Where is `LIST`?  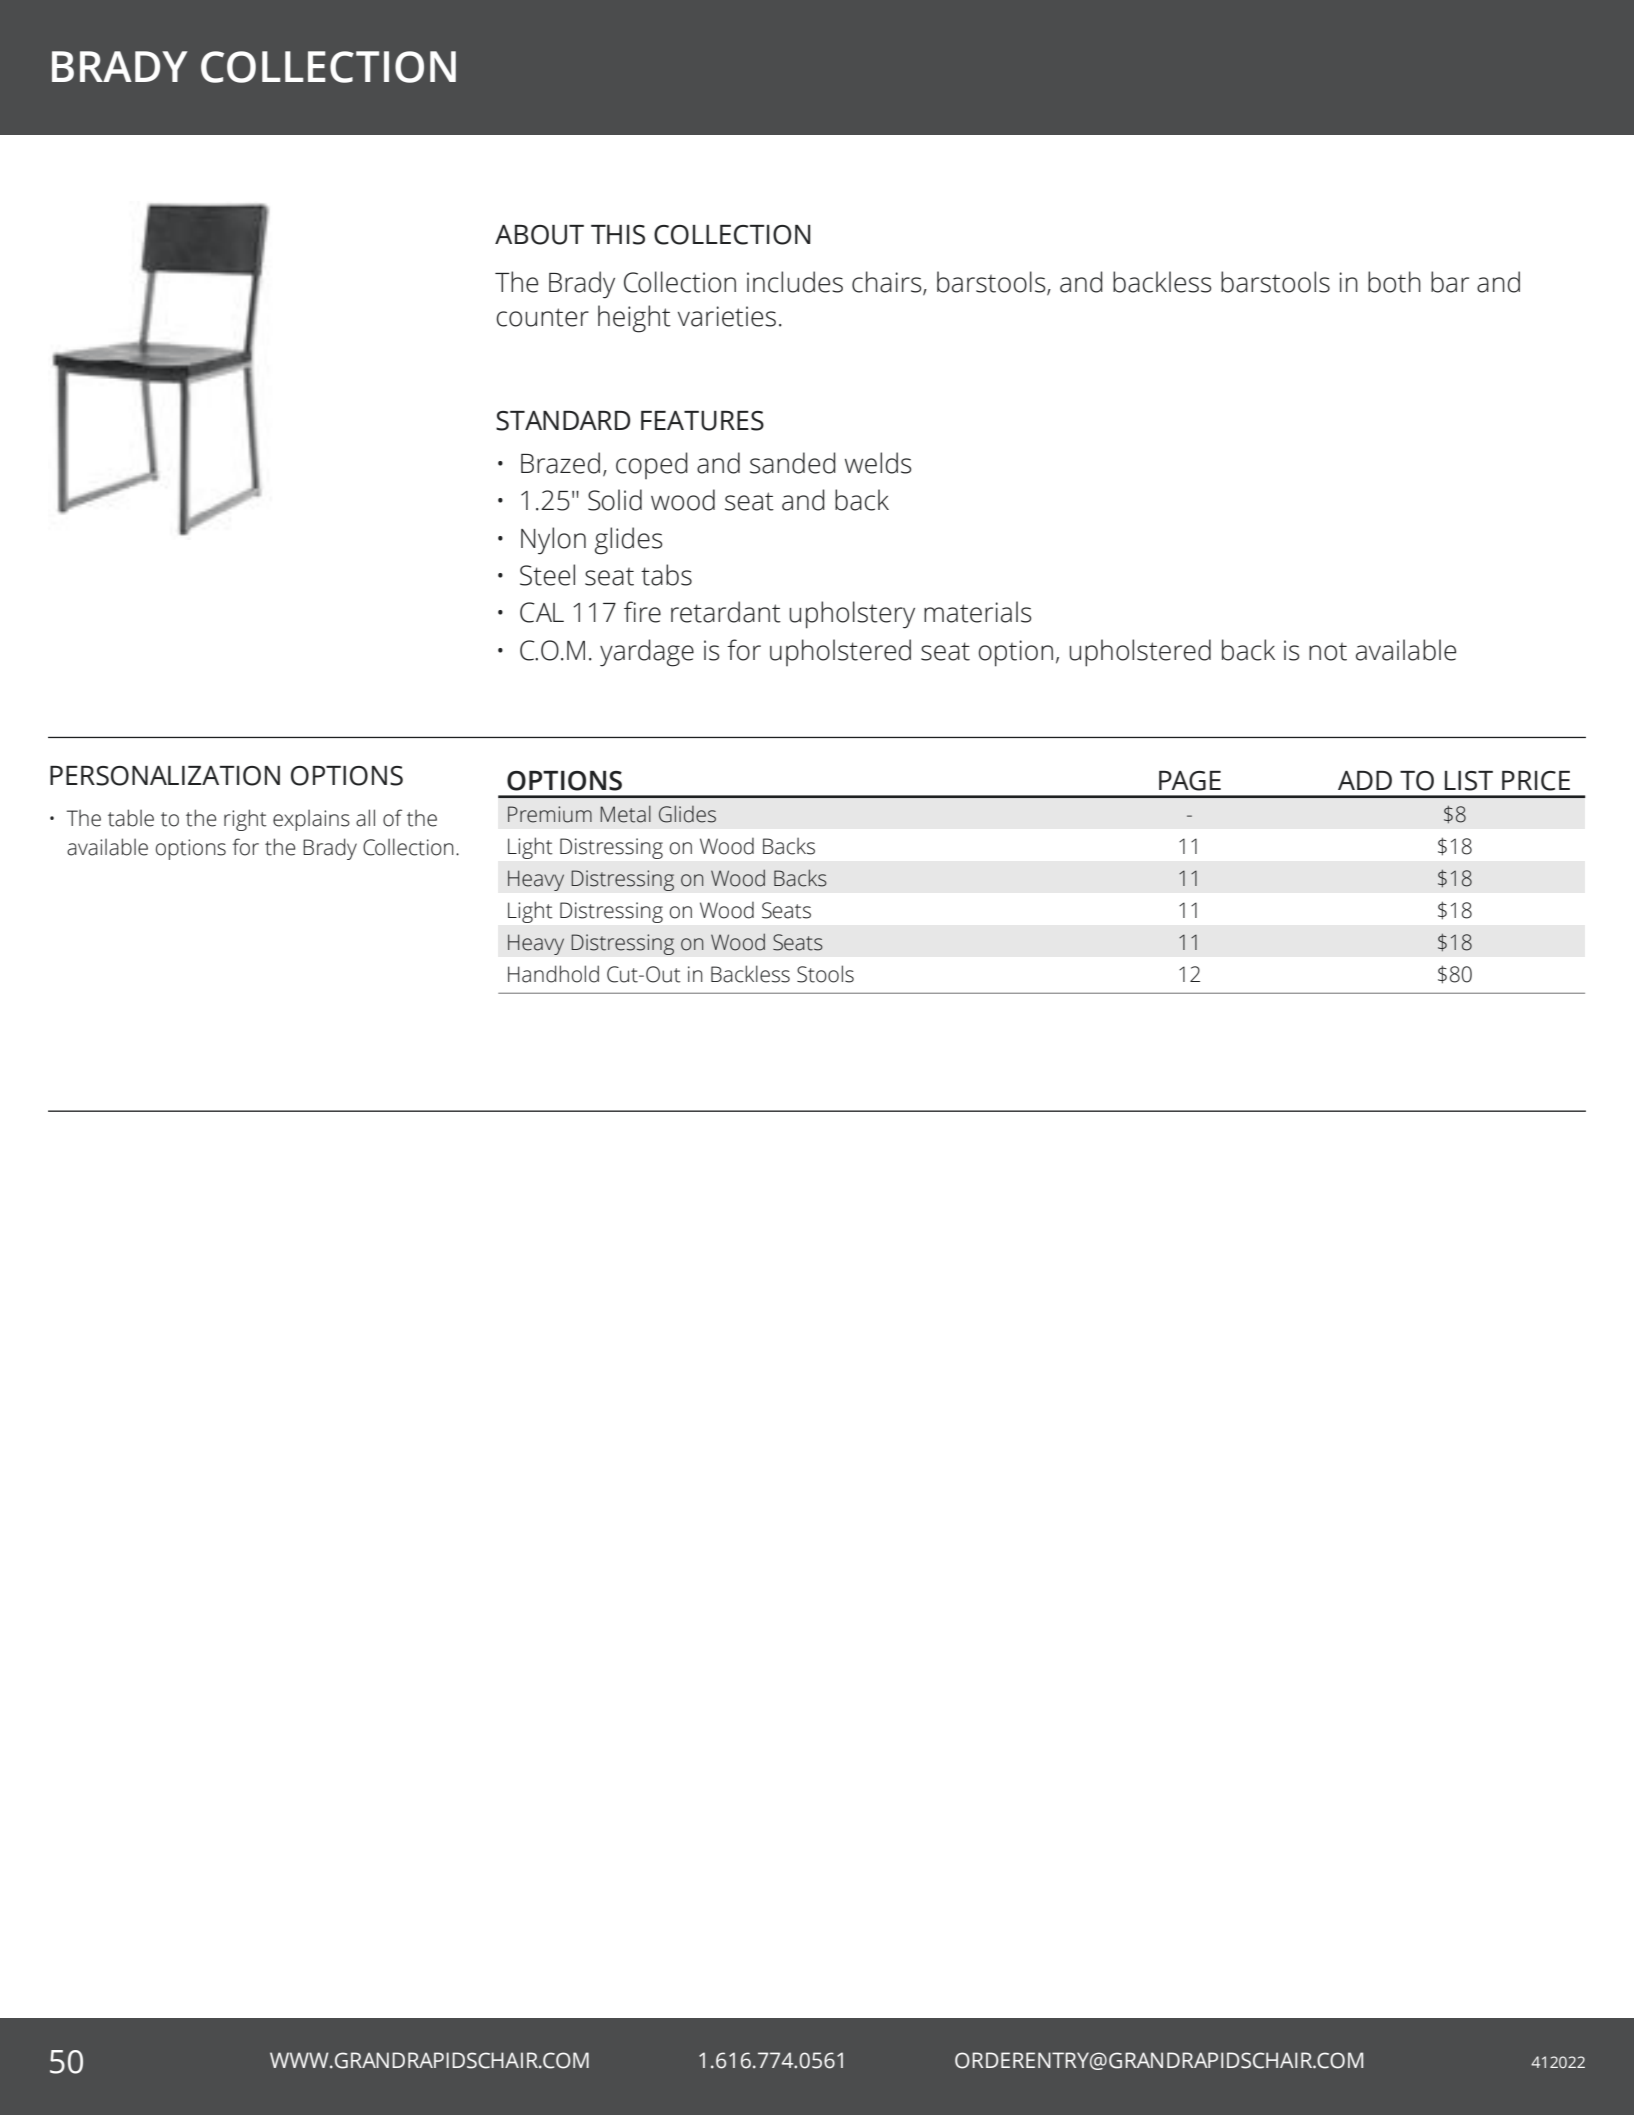 LIST is located at coordinates (1469, 781).
